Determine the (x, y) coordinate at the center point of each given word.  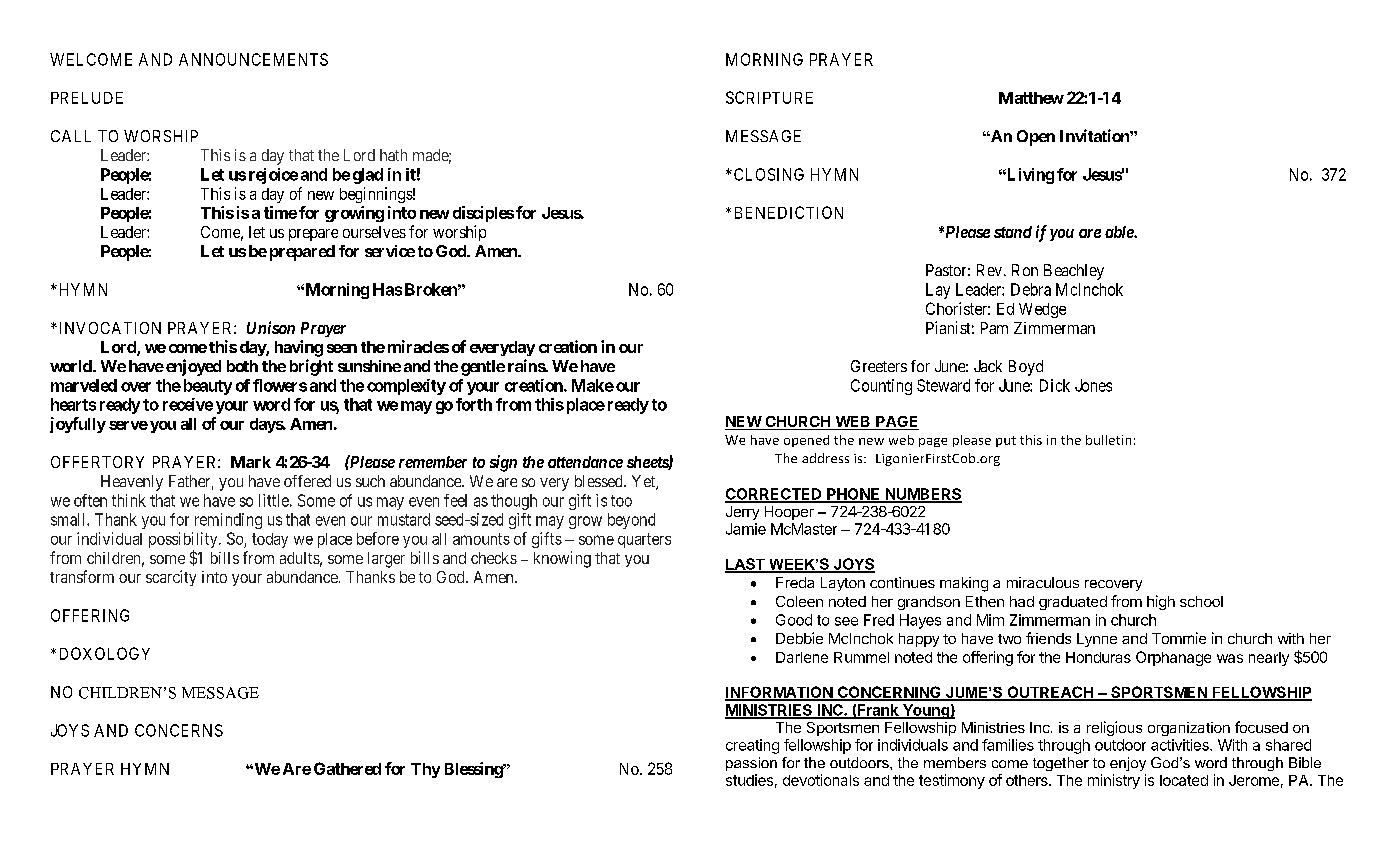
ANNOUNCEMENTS (253, 59)
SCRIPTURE (769, 97)
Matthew (1031, 98)
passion (751, 764)
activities (1181, 745)
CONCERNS (179, 730)
